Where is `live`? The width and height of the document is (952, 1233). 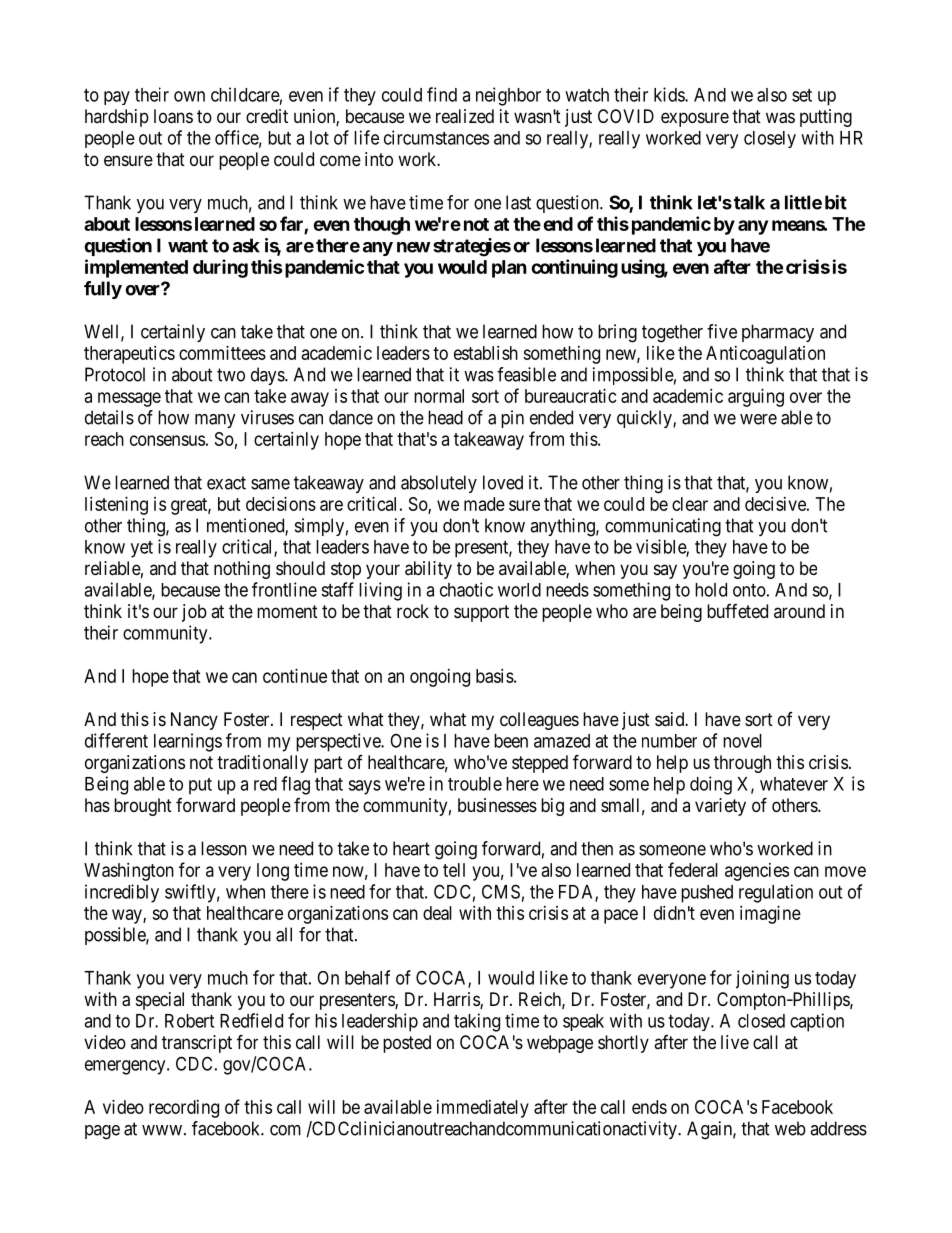 live is located at coordinates (735, 1042).
